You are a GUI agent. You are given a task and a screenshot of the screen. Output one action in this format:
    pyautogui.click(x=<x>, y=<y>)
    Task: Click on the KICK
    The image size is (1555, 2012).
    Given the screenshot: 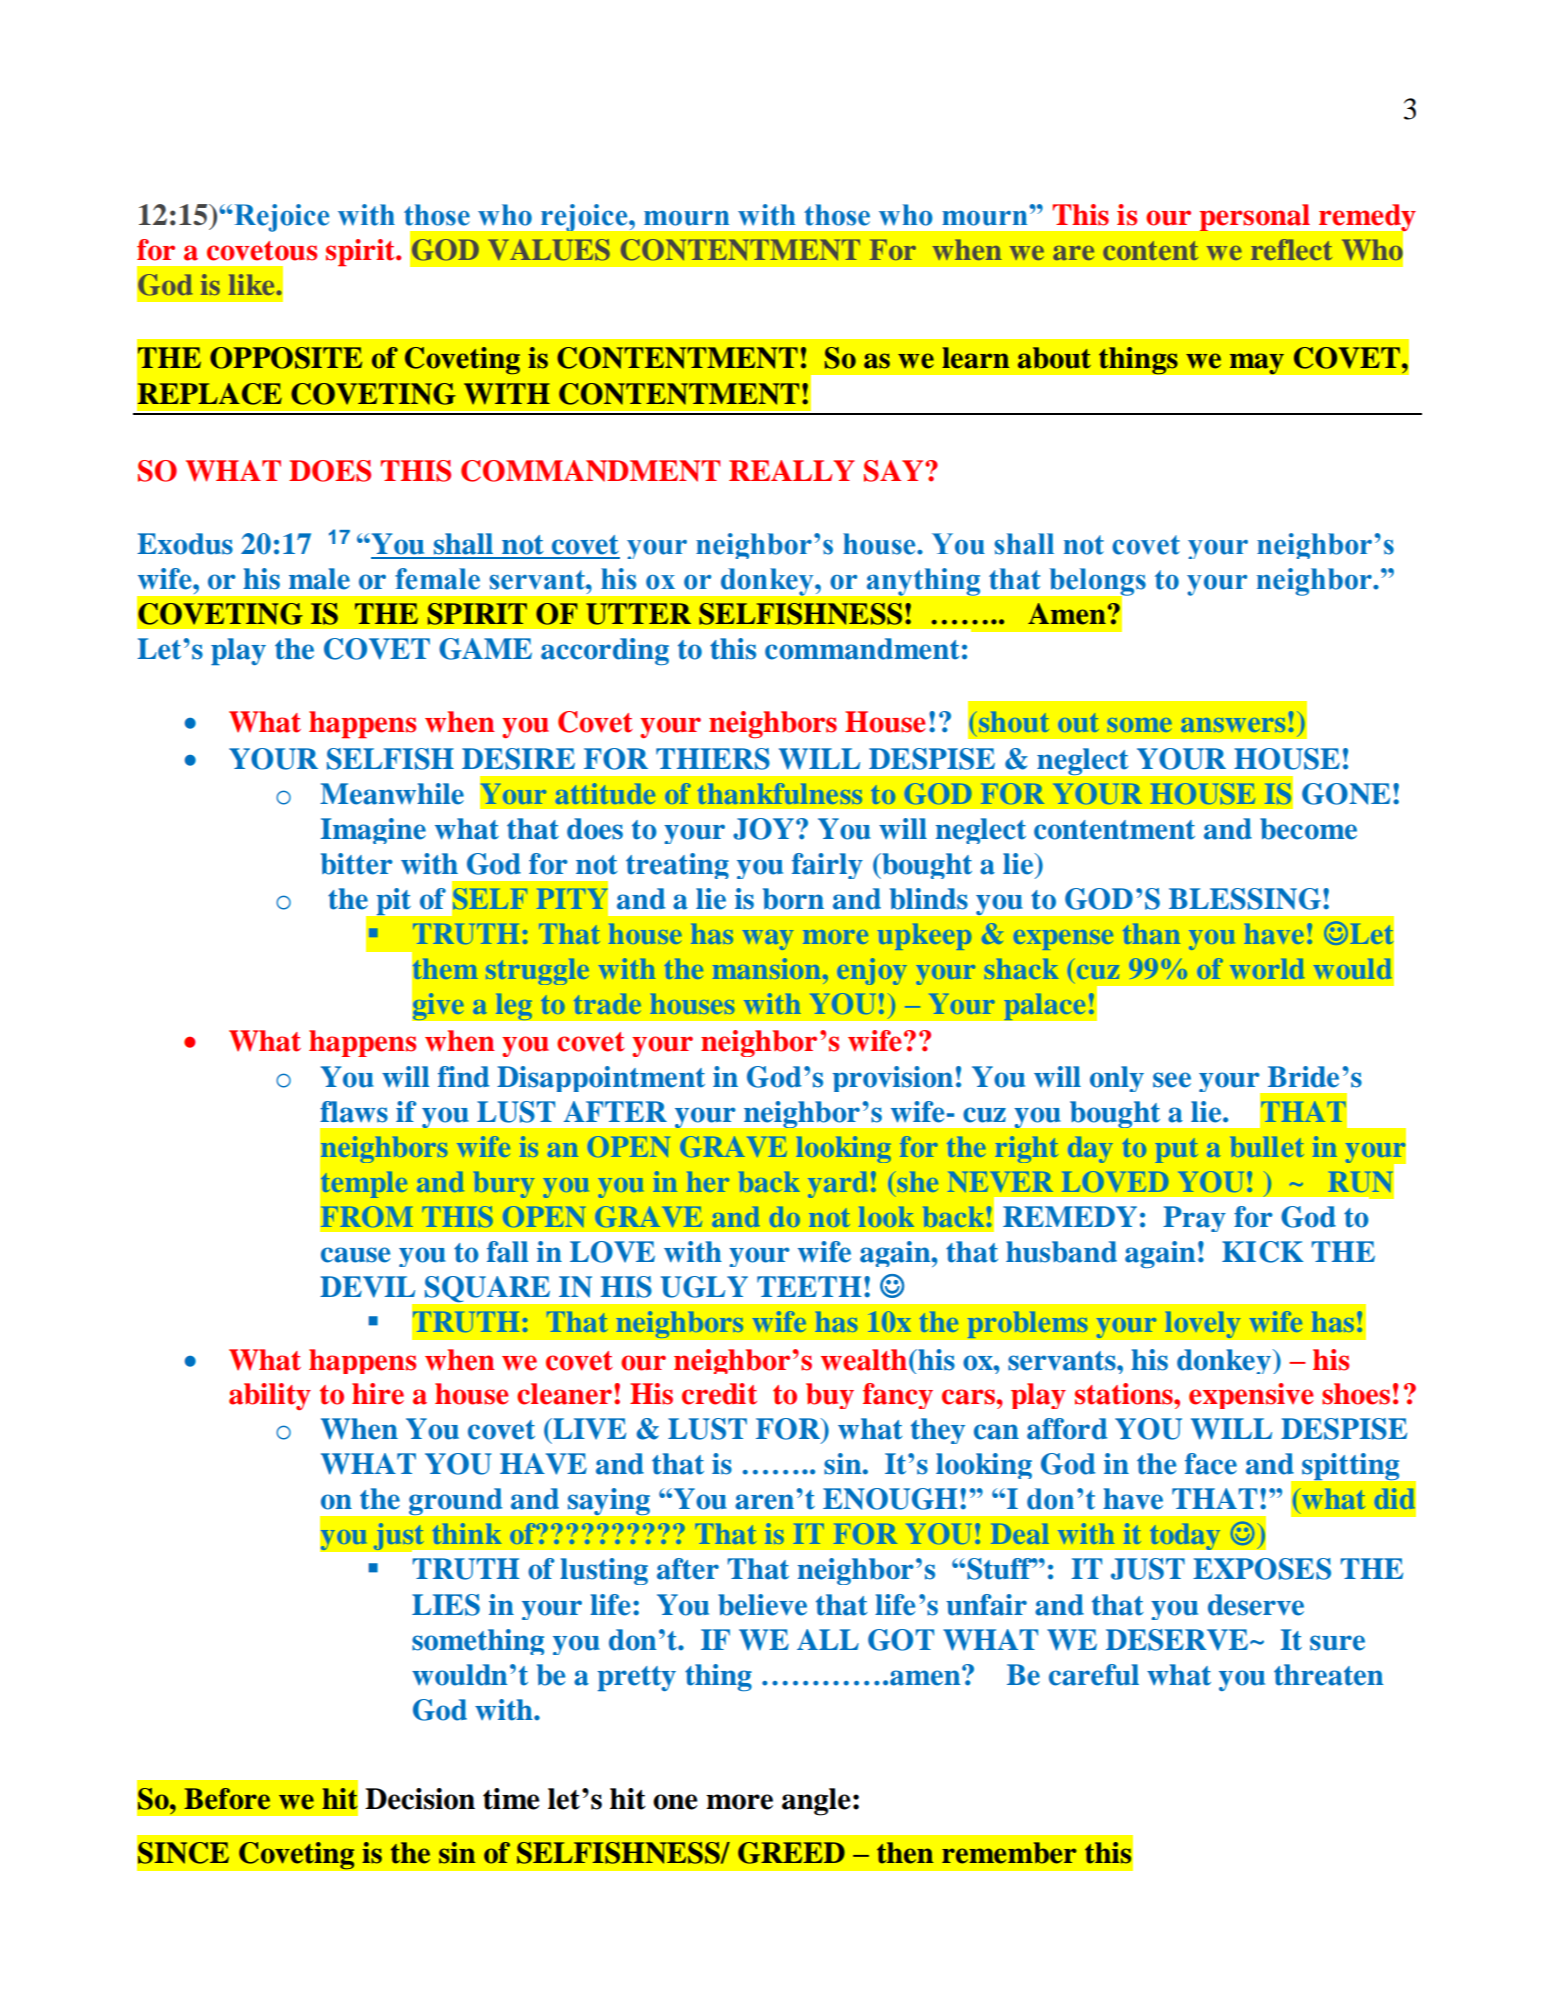 What is the action you would take?
    pyautogui.click(x=1263, y=1252)
